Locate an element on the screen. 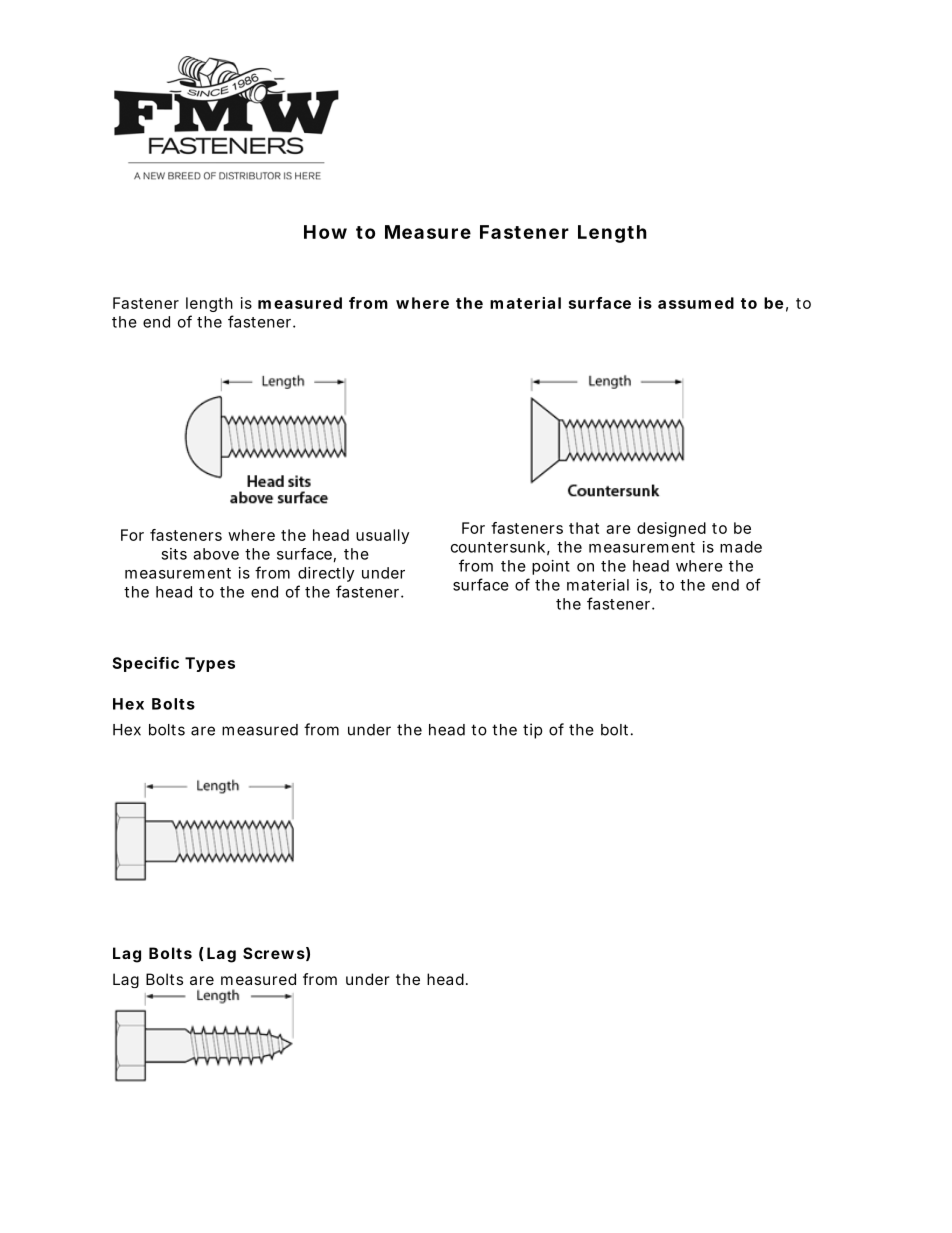 The height and width of the screenshot is (1233, 952). How is located at coordinates (325, 232).
